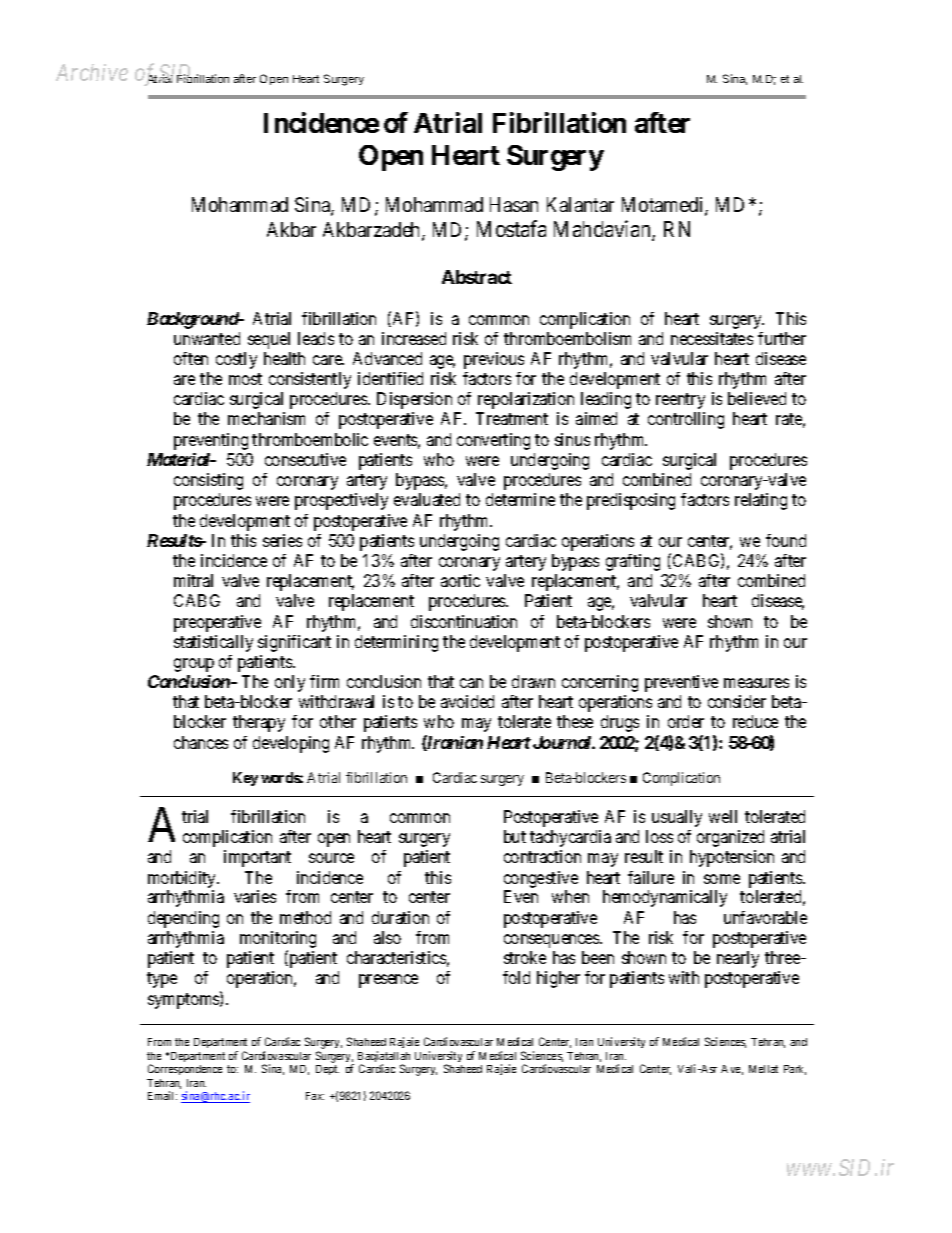  Describe the element at coordinates (194, 665) in the document. I see `group` at that location.
